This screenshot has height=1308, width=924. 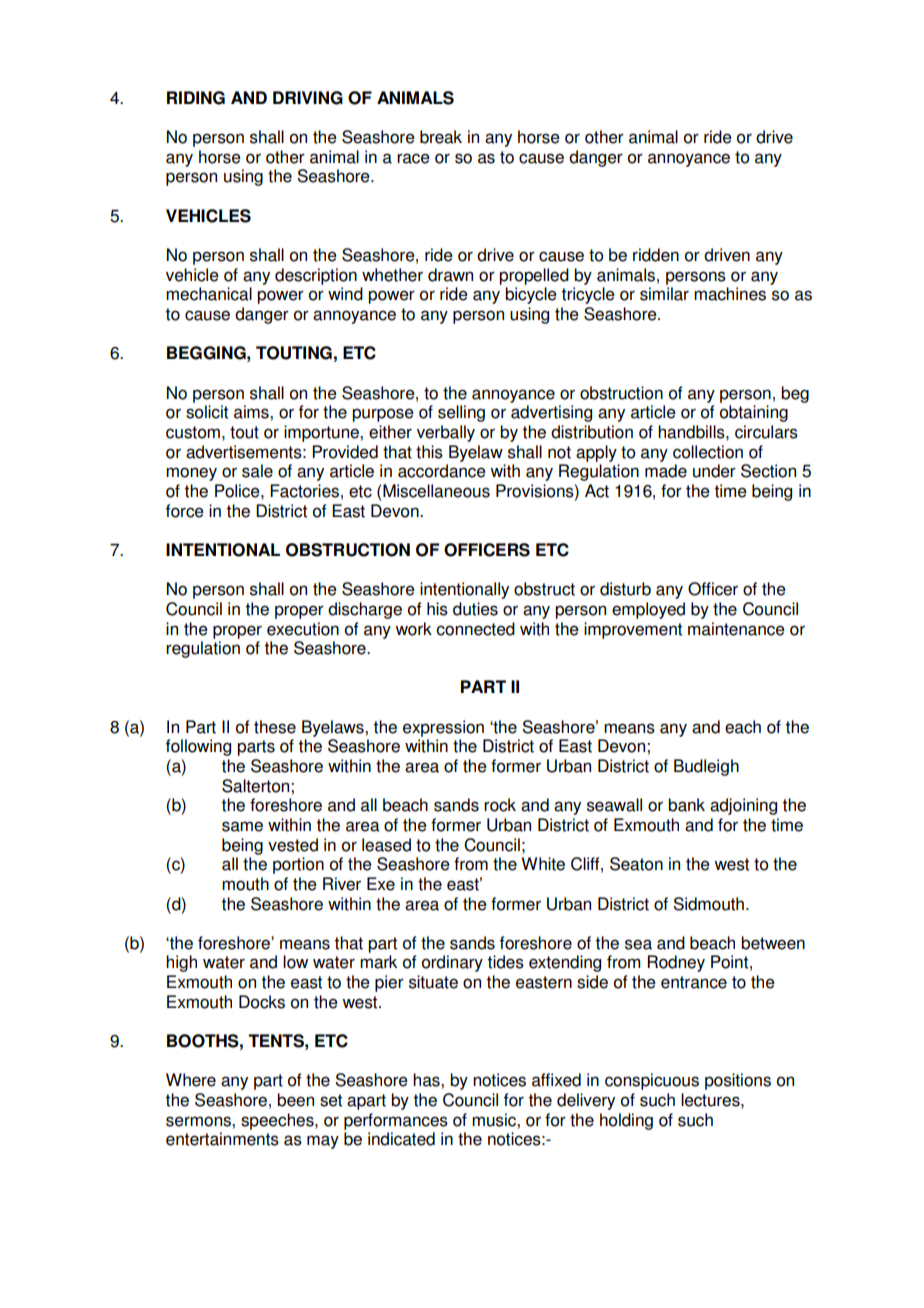 I want to click on sale, so click(x=257, y=471).
